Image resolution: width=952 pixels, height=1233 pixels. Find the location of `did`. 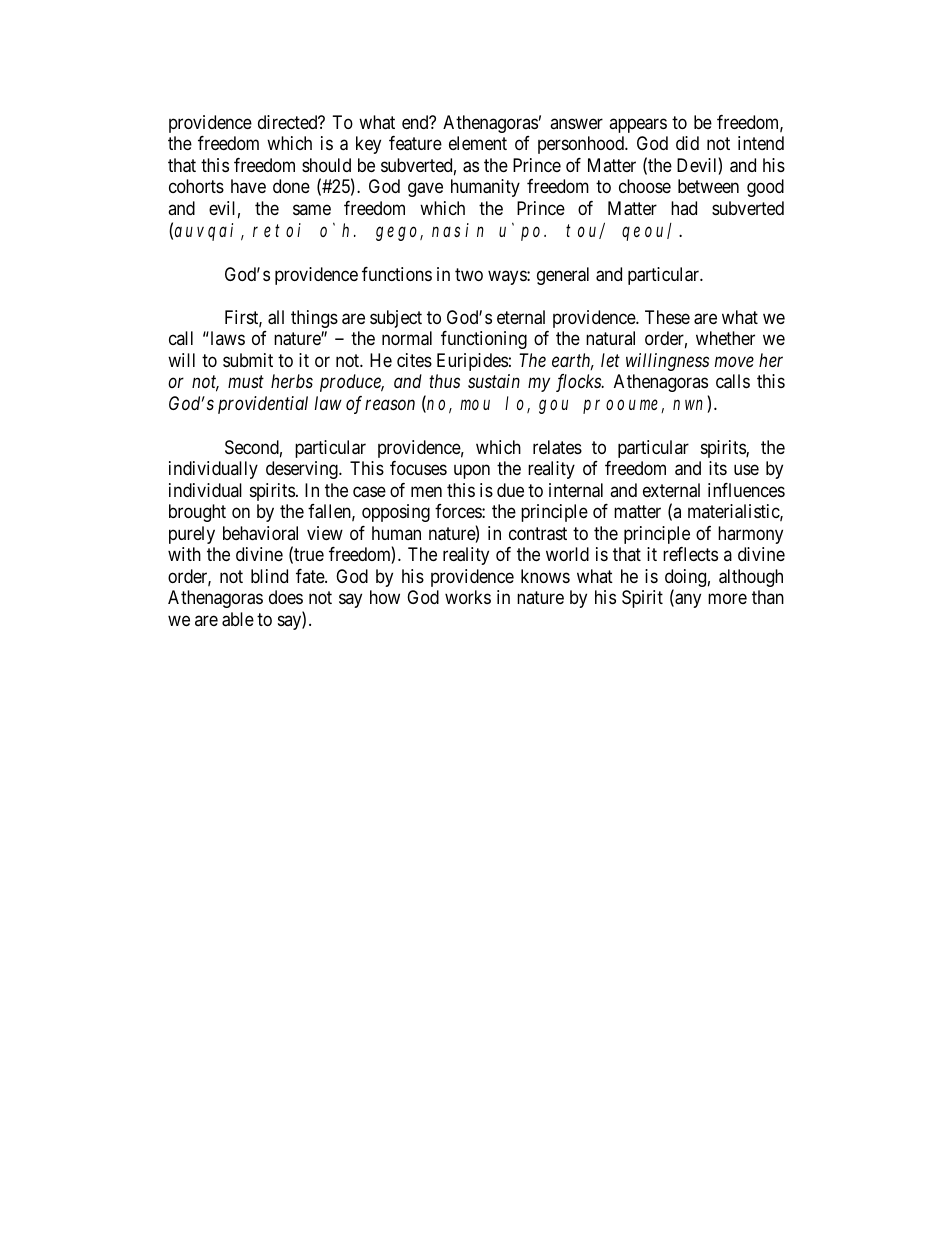

did is located at coordinates (687, 143).
